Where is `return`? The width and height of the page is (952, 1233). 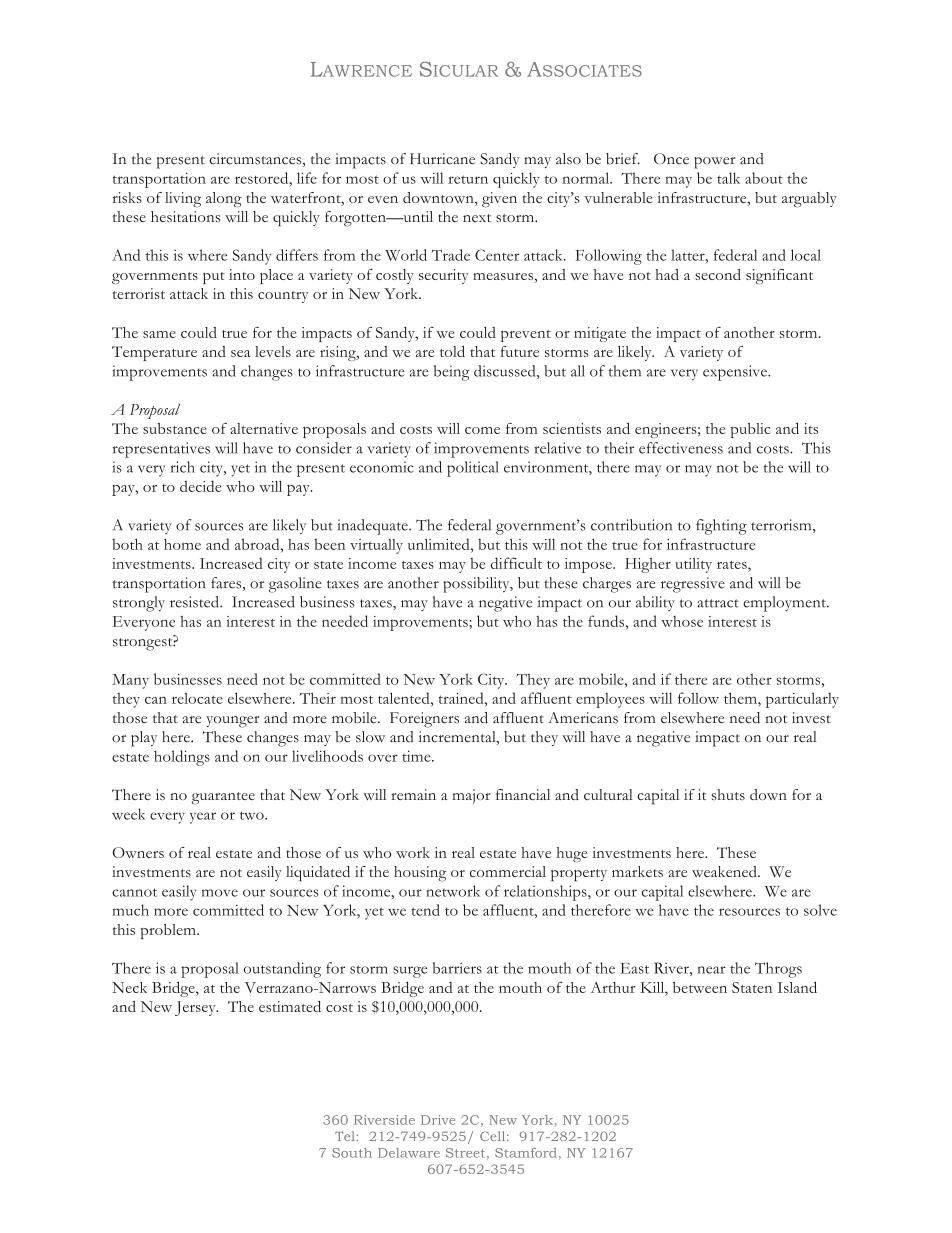 return is located at coordinates (468, 179).
